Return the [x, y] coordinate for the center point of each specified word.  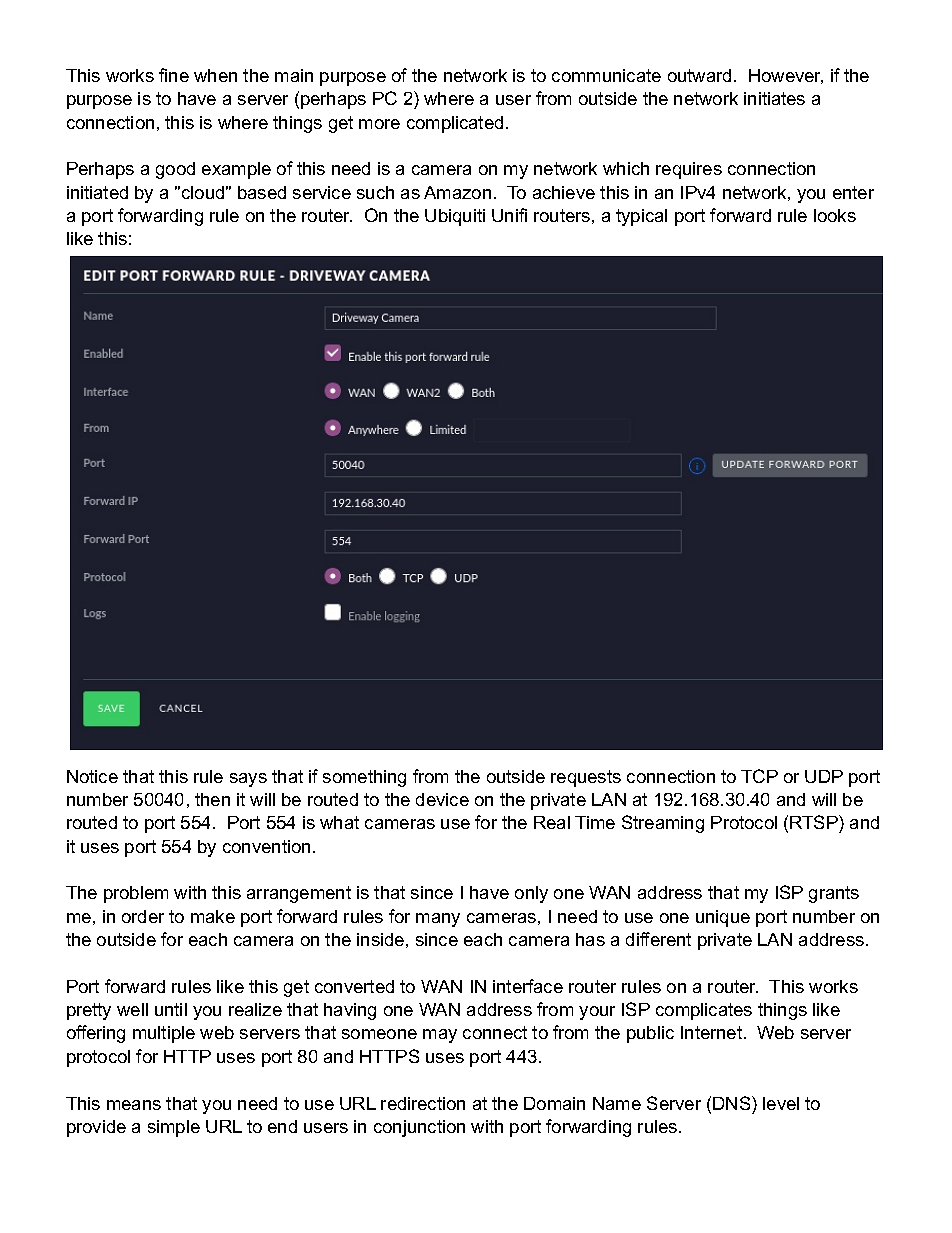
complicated [455, 124]
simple [174, 1128]
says [248, 780]
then [212, 799]
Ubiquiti [455, 217]
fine [174, 75]
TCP [759, 776]
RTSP [815, 822]
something [364, 778]
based [262, 192]
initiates [774, 98]
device [442, 799]
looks [835, 215]
